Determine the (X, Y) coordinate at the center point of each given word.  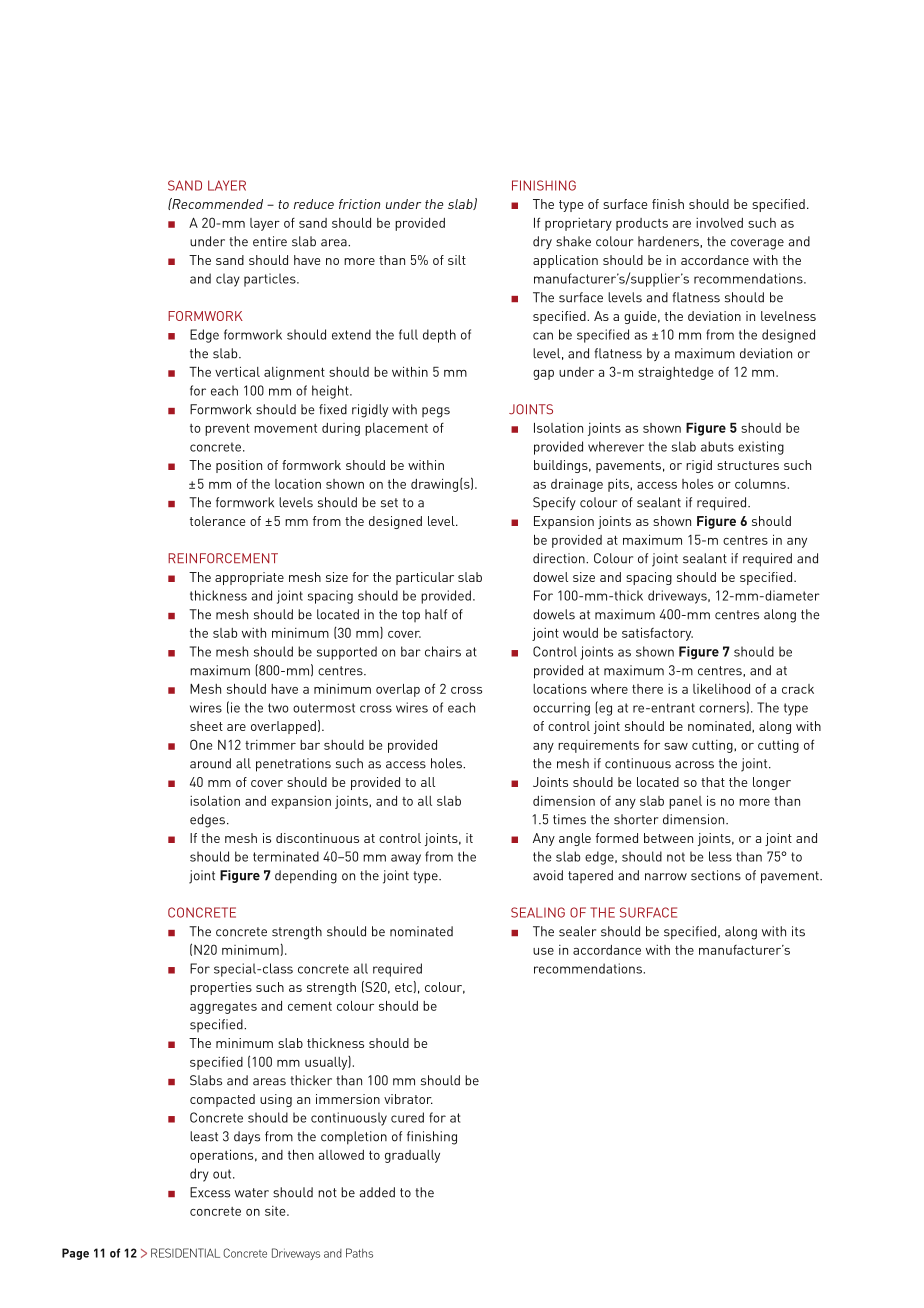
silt (457, 260)
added (377, 1192)
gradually (412, 1156)
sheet (206, 726)
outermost (324, 708)
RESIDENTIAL (185, 1253)
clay (228, 280)
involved (719, 223)
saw (676, 746)
